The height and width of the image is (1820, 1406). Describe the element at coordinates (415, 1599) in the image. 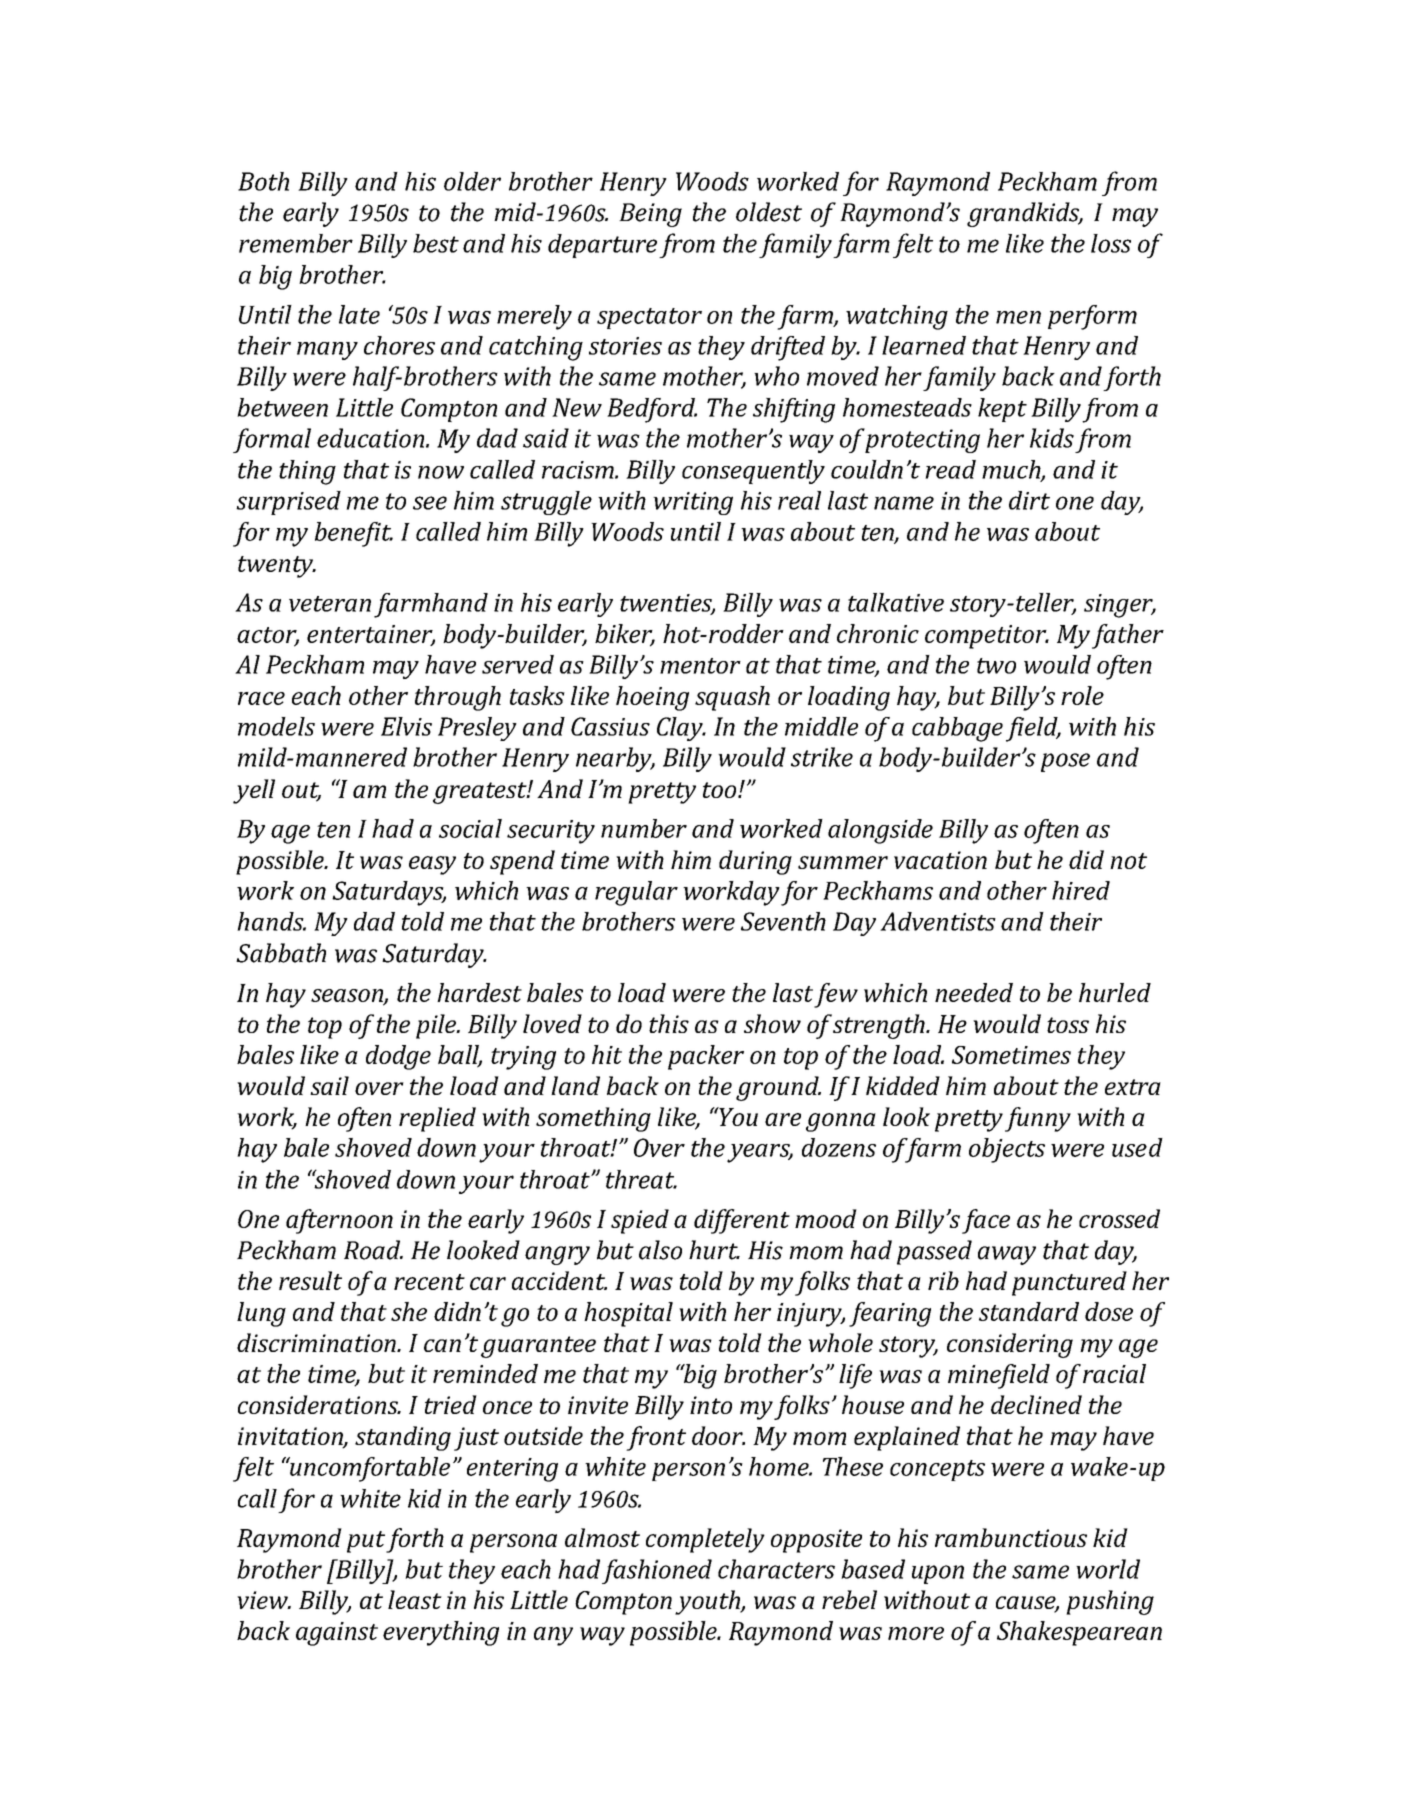

I see `least` at that location.
